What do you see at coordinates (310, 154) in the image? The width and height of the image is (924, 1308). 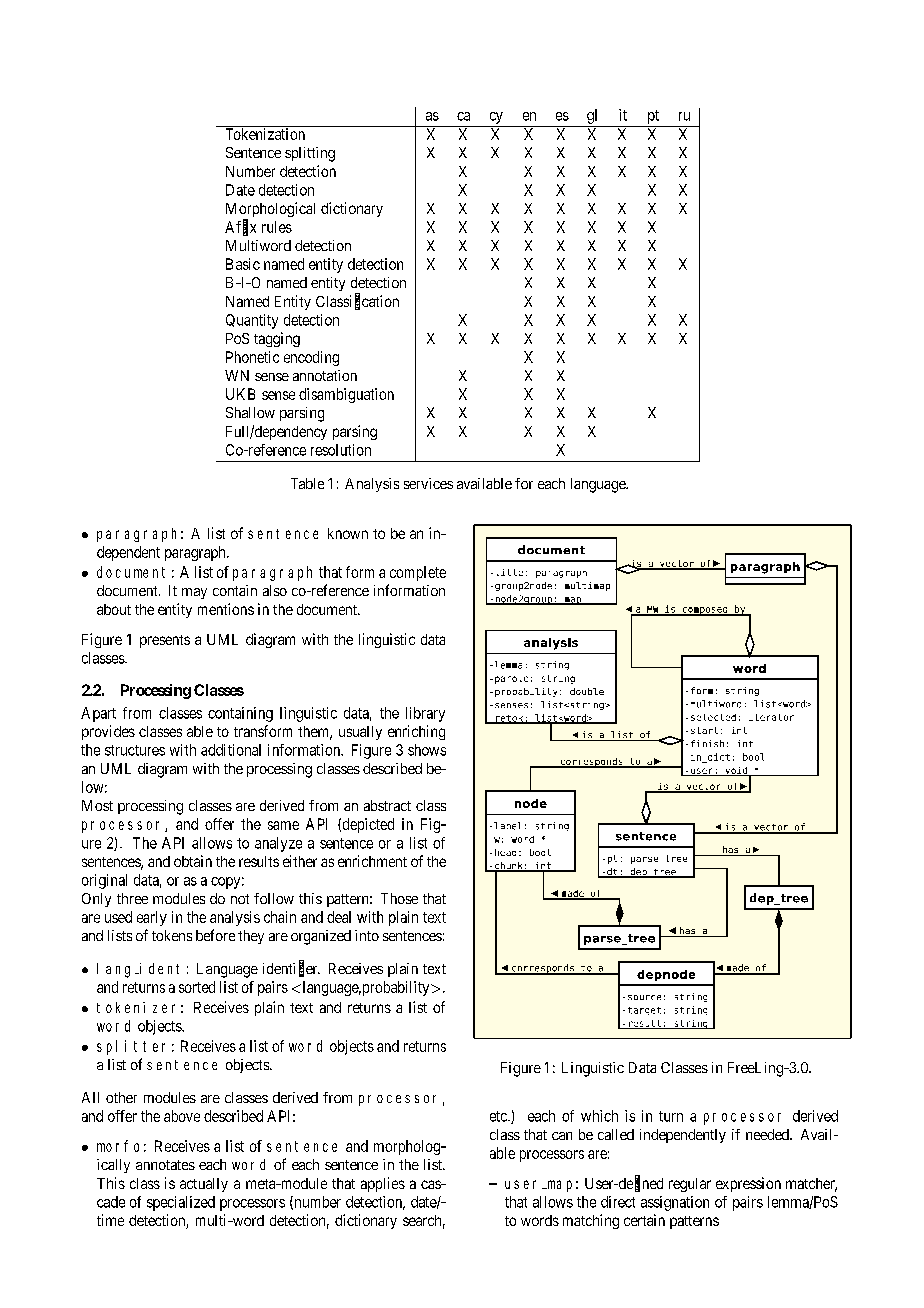 I see `splitting` at bounding box center [310, 154].
